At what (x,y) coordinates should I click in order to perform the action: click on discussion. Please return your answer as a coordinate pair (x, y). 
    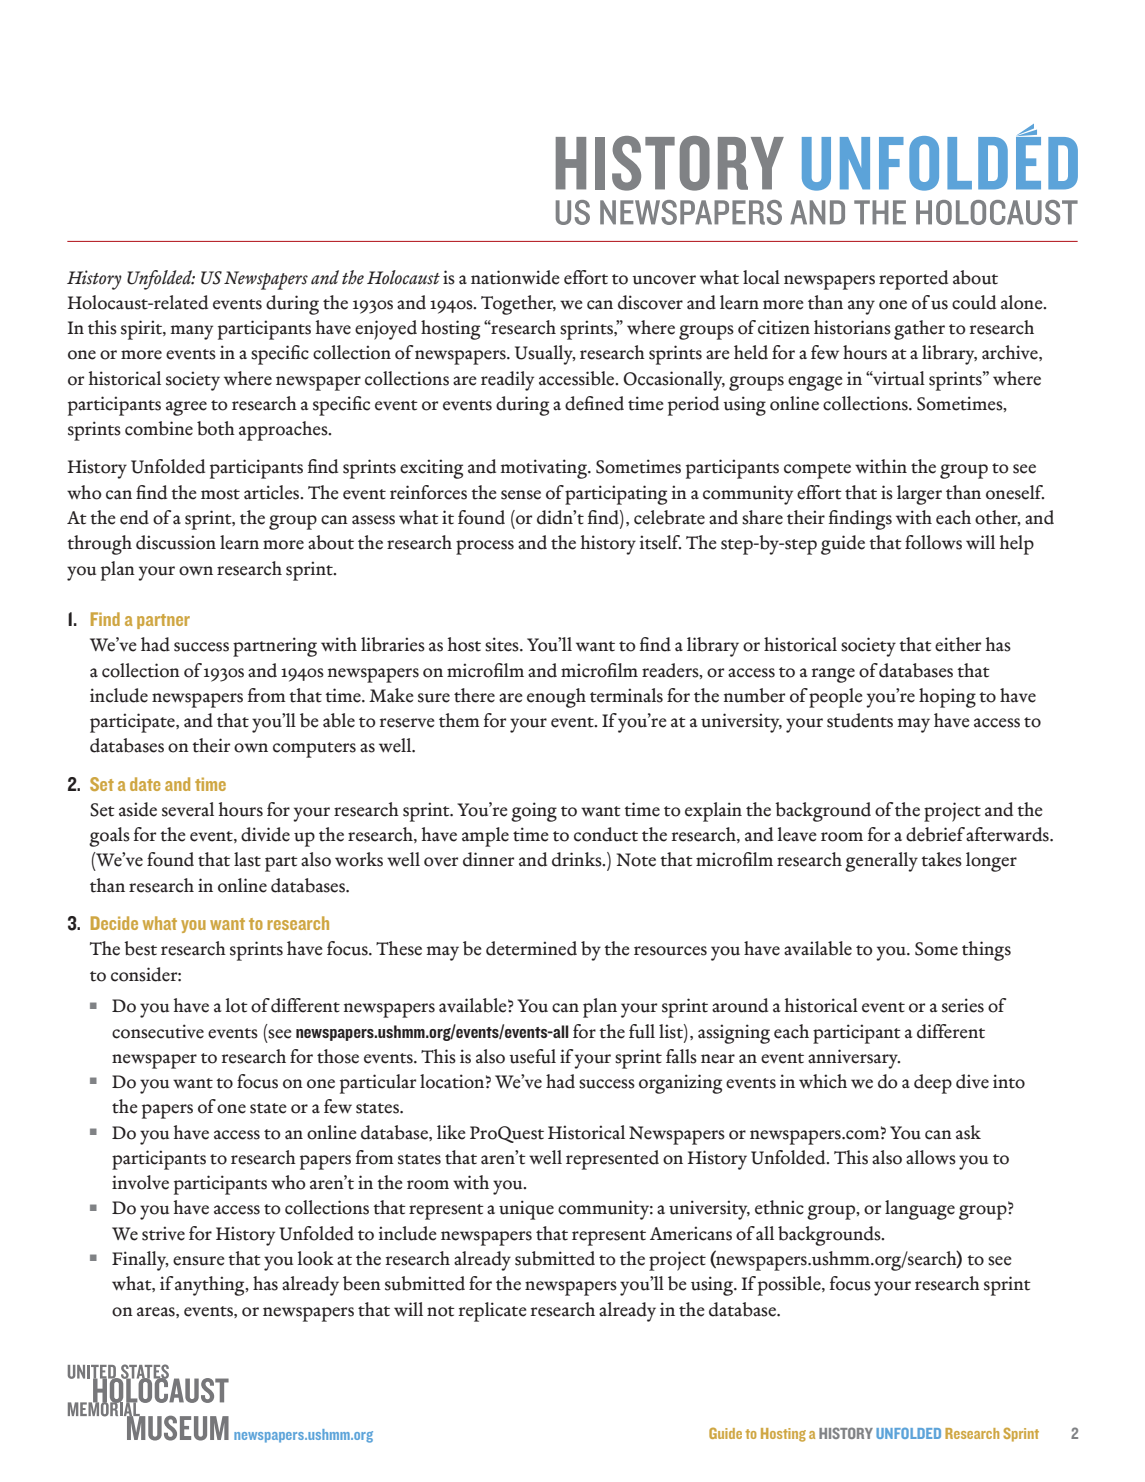
    Looking at the image, I should click on (176, 542).
